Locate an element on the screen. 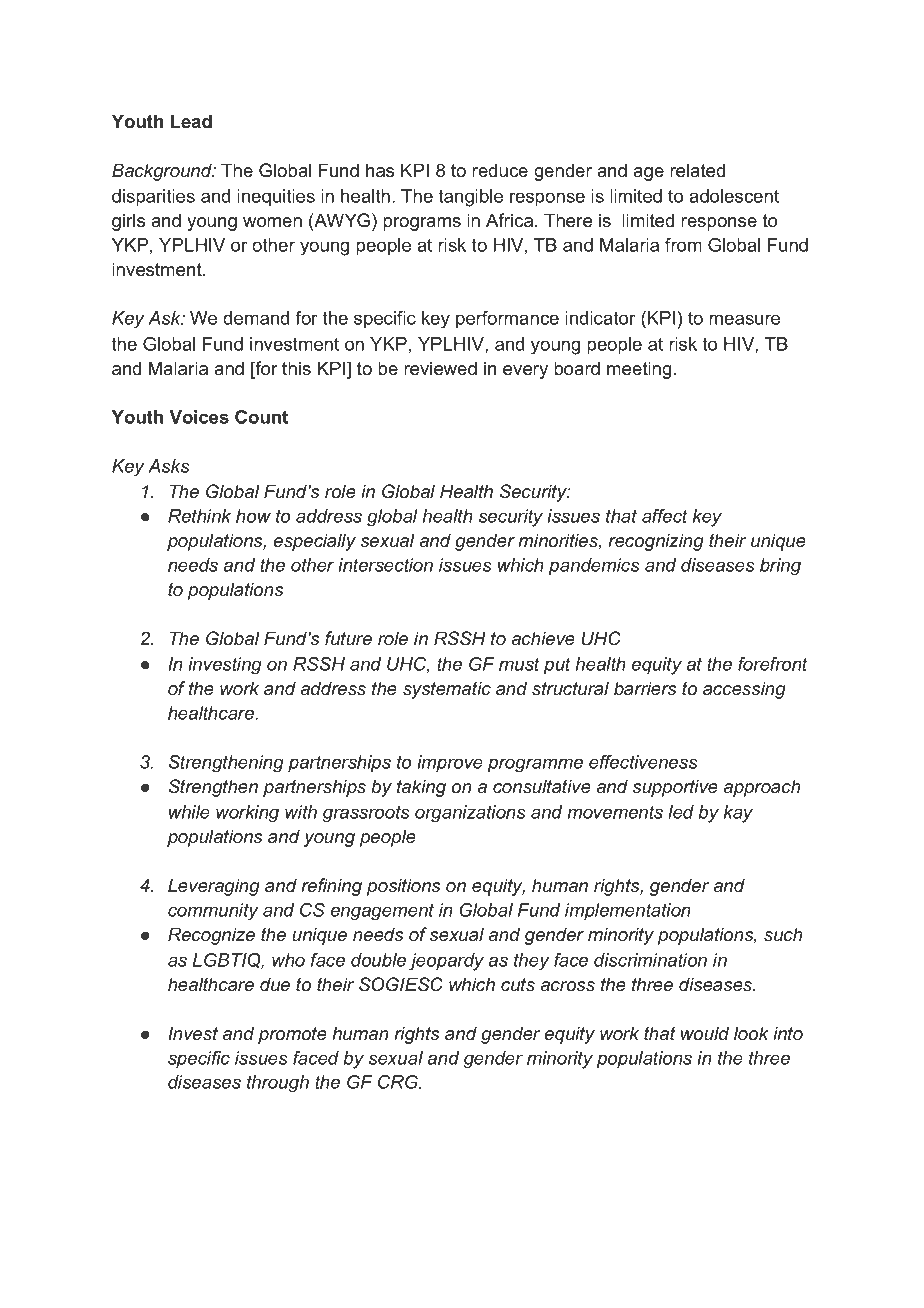 The height and width of the screenshot is (1308, 924). through is located at coordinates (278, 1084).
